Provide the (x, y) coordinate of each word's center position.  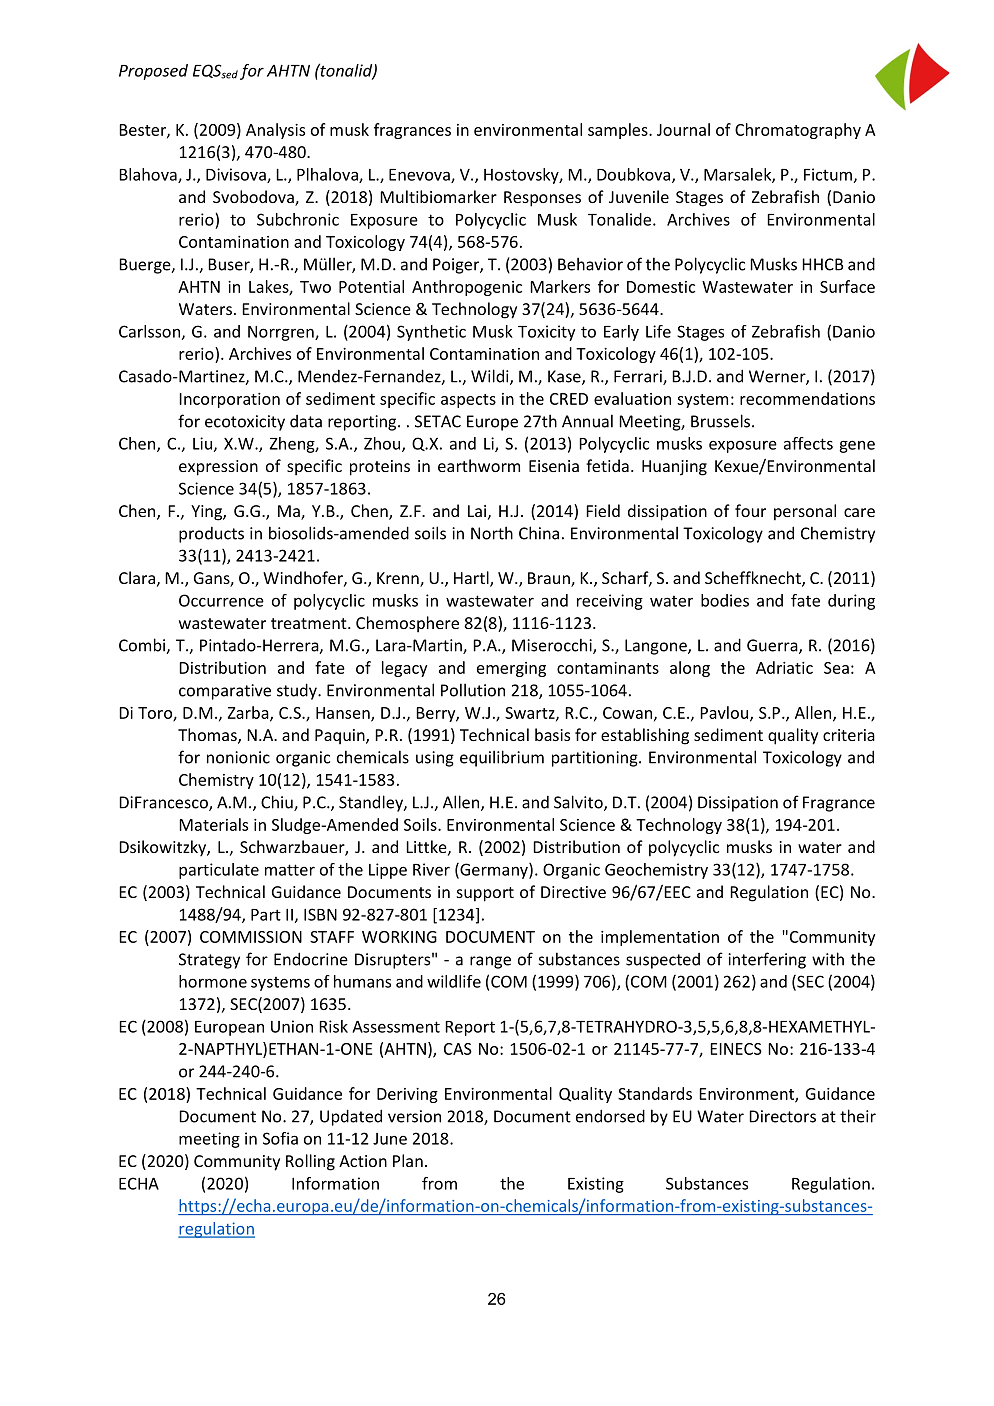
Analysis (275, 131)
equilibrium (502, 758)
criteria (849, 735)
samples (619, 131)
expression (218, 468)
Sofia (280, 1138)
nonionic (238, 757)
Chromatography (798, 131)
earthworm (479, 465)
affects (808, 443)
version (414, 1116)
